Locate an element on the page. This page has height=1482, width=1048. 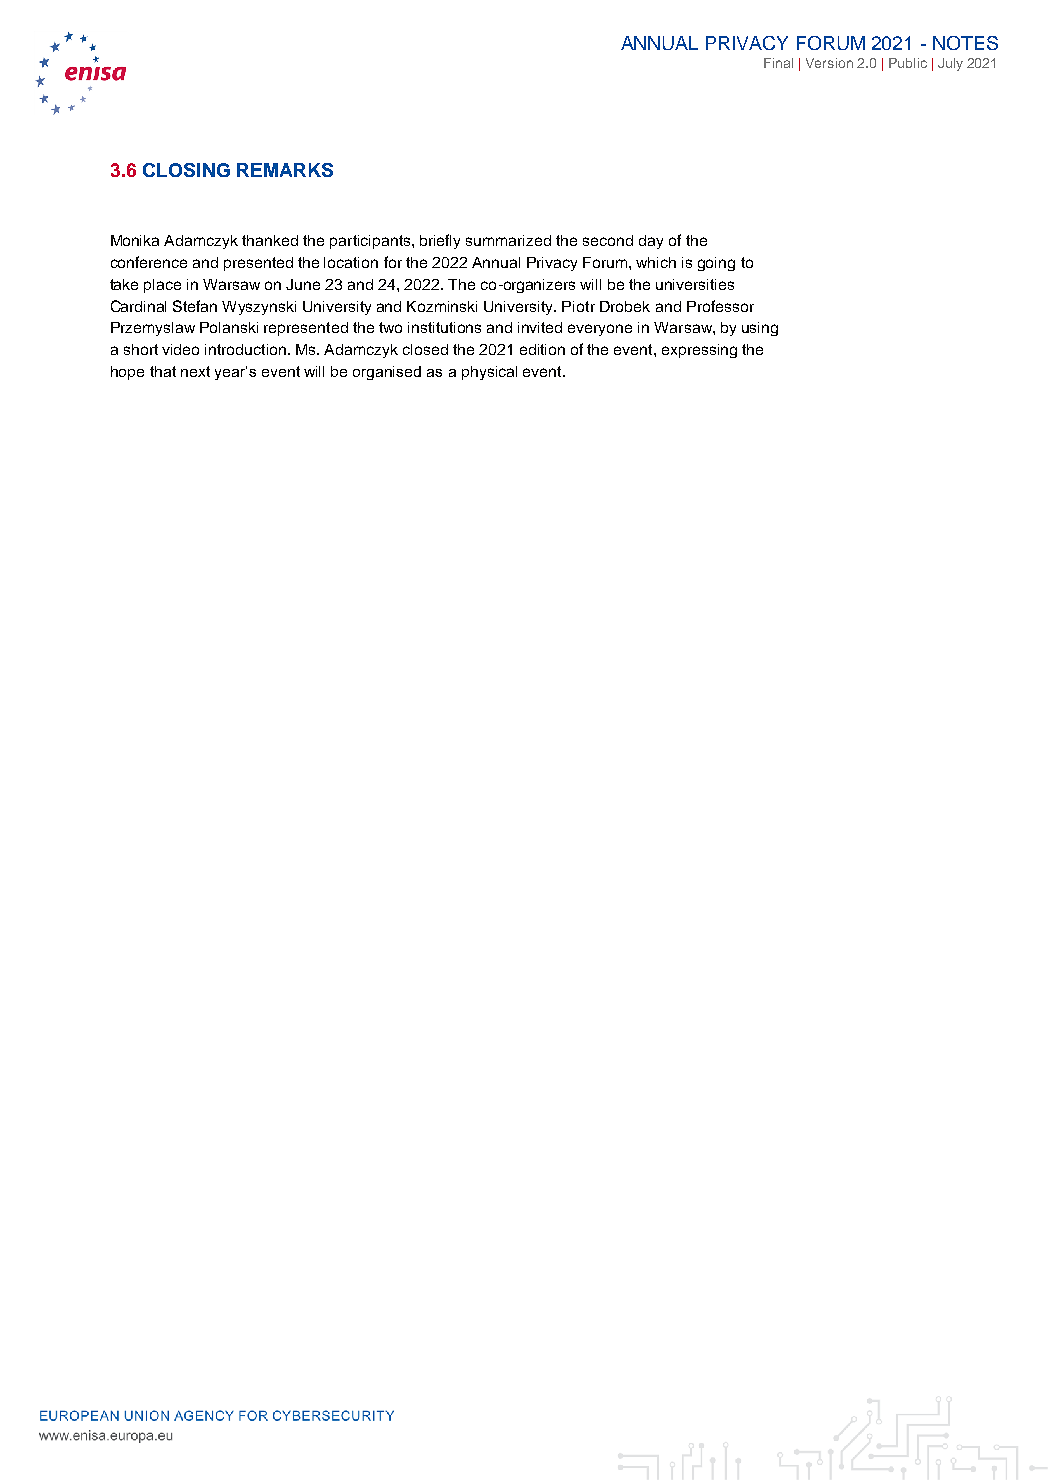
universities is located at coordinates (695, 284).
